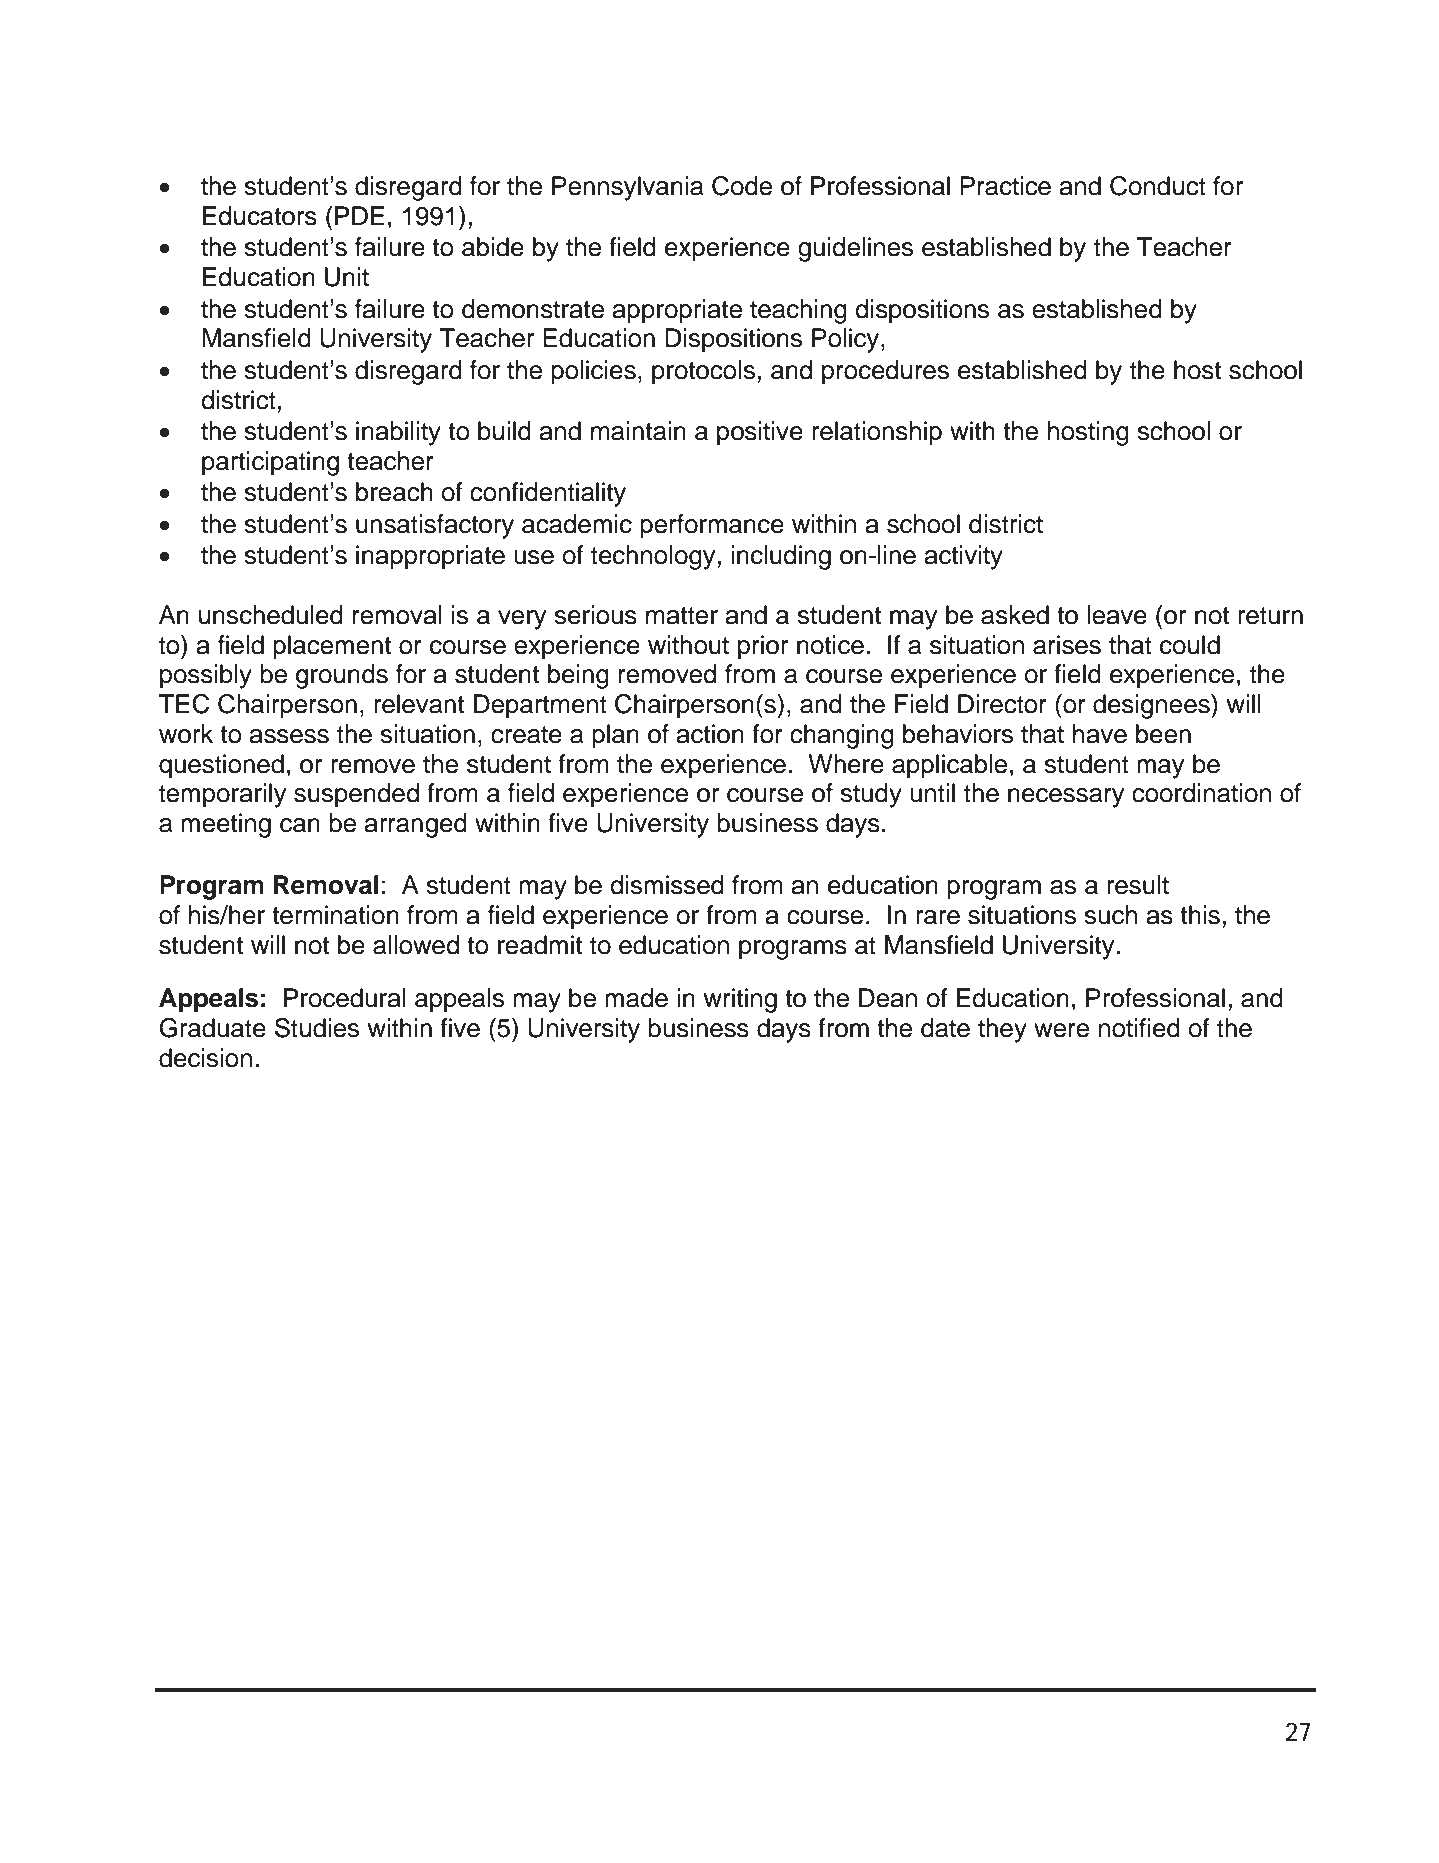  Describe the element at coordinates (317, 1028) in the screenshot. I see `Studies` at that location.
